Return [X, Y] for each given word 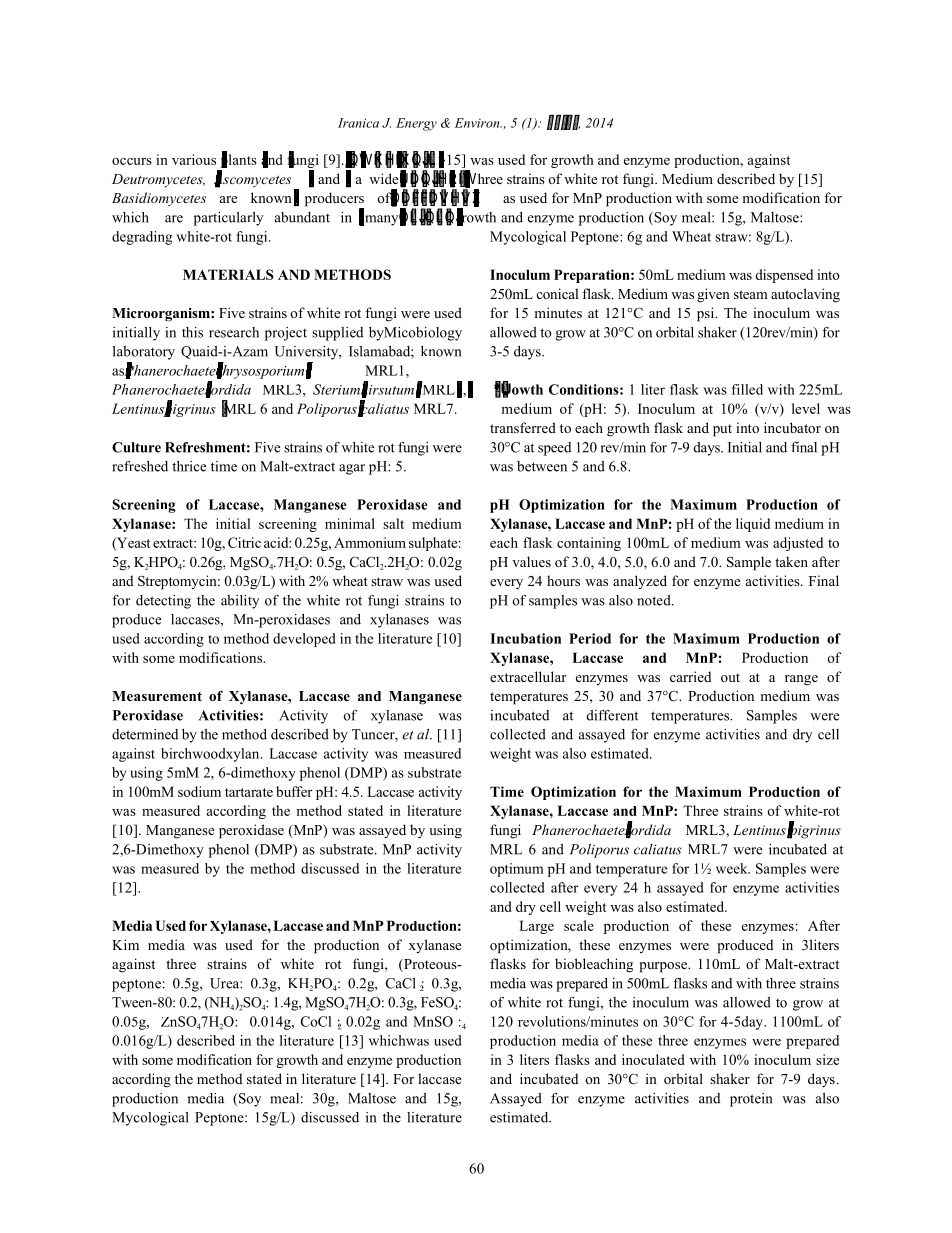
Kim [125, 944]
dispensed [784, 276]
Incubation [525, 638]
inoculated [653, 1059]
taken [791, 561]
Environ [478, 123]
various [194, 159]
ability [240, 602]
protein [751, 1100]
